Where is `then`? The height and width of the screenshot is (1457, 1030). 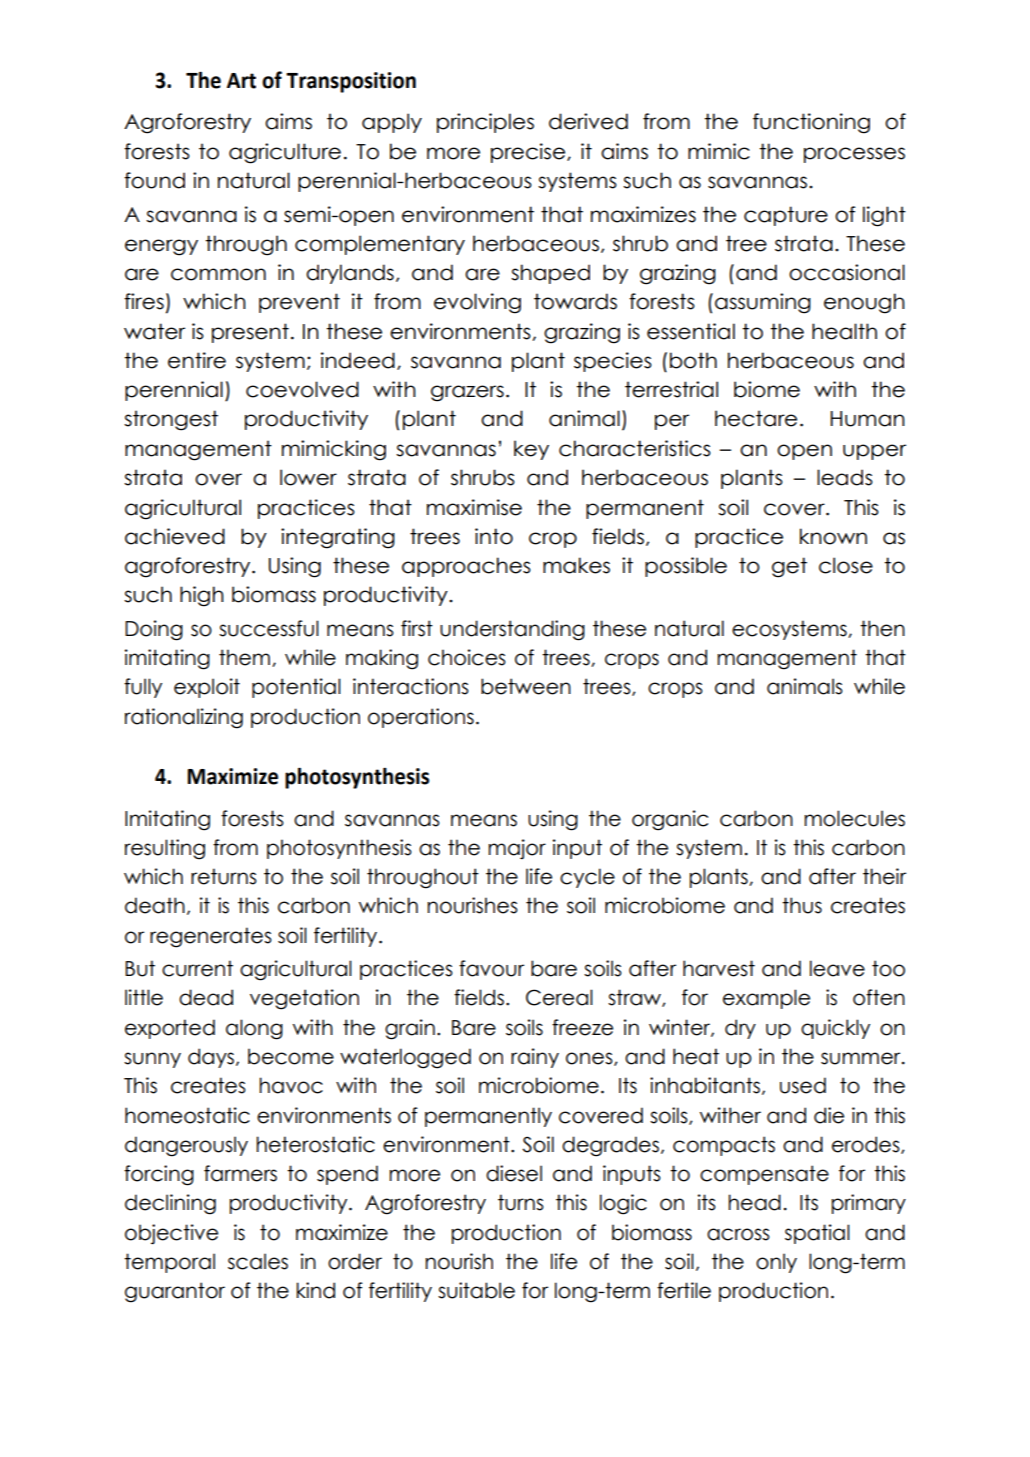 then is located at coordinates (882, 628).
